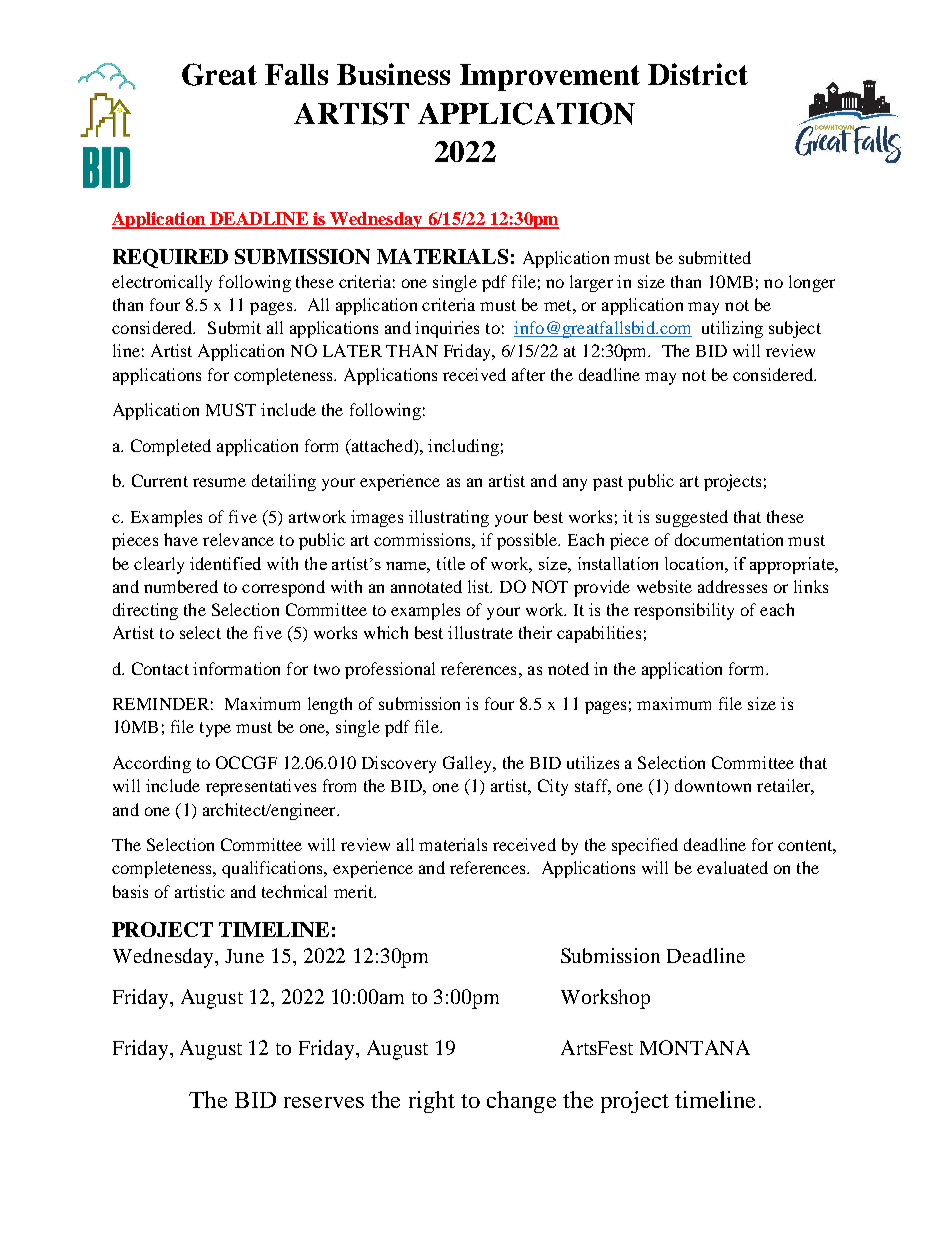 This image has height=1233, width=952. What do you see at coordinates (550, 77) in the image?
I see `Improvement` at bounding box center [550, 77].
